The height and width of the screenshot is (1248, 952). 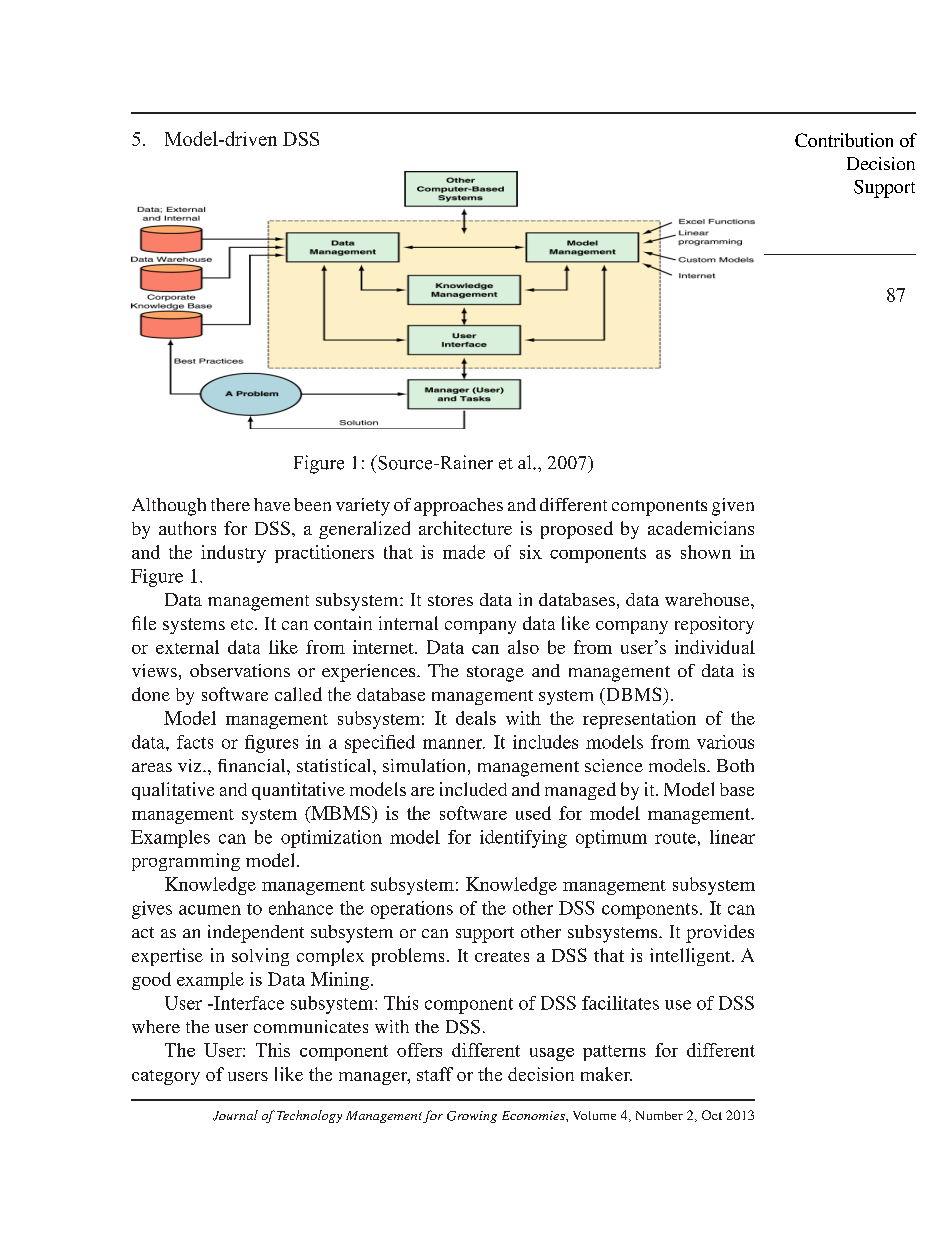 I want to click on Journal, so click(x=235, y=1115).
